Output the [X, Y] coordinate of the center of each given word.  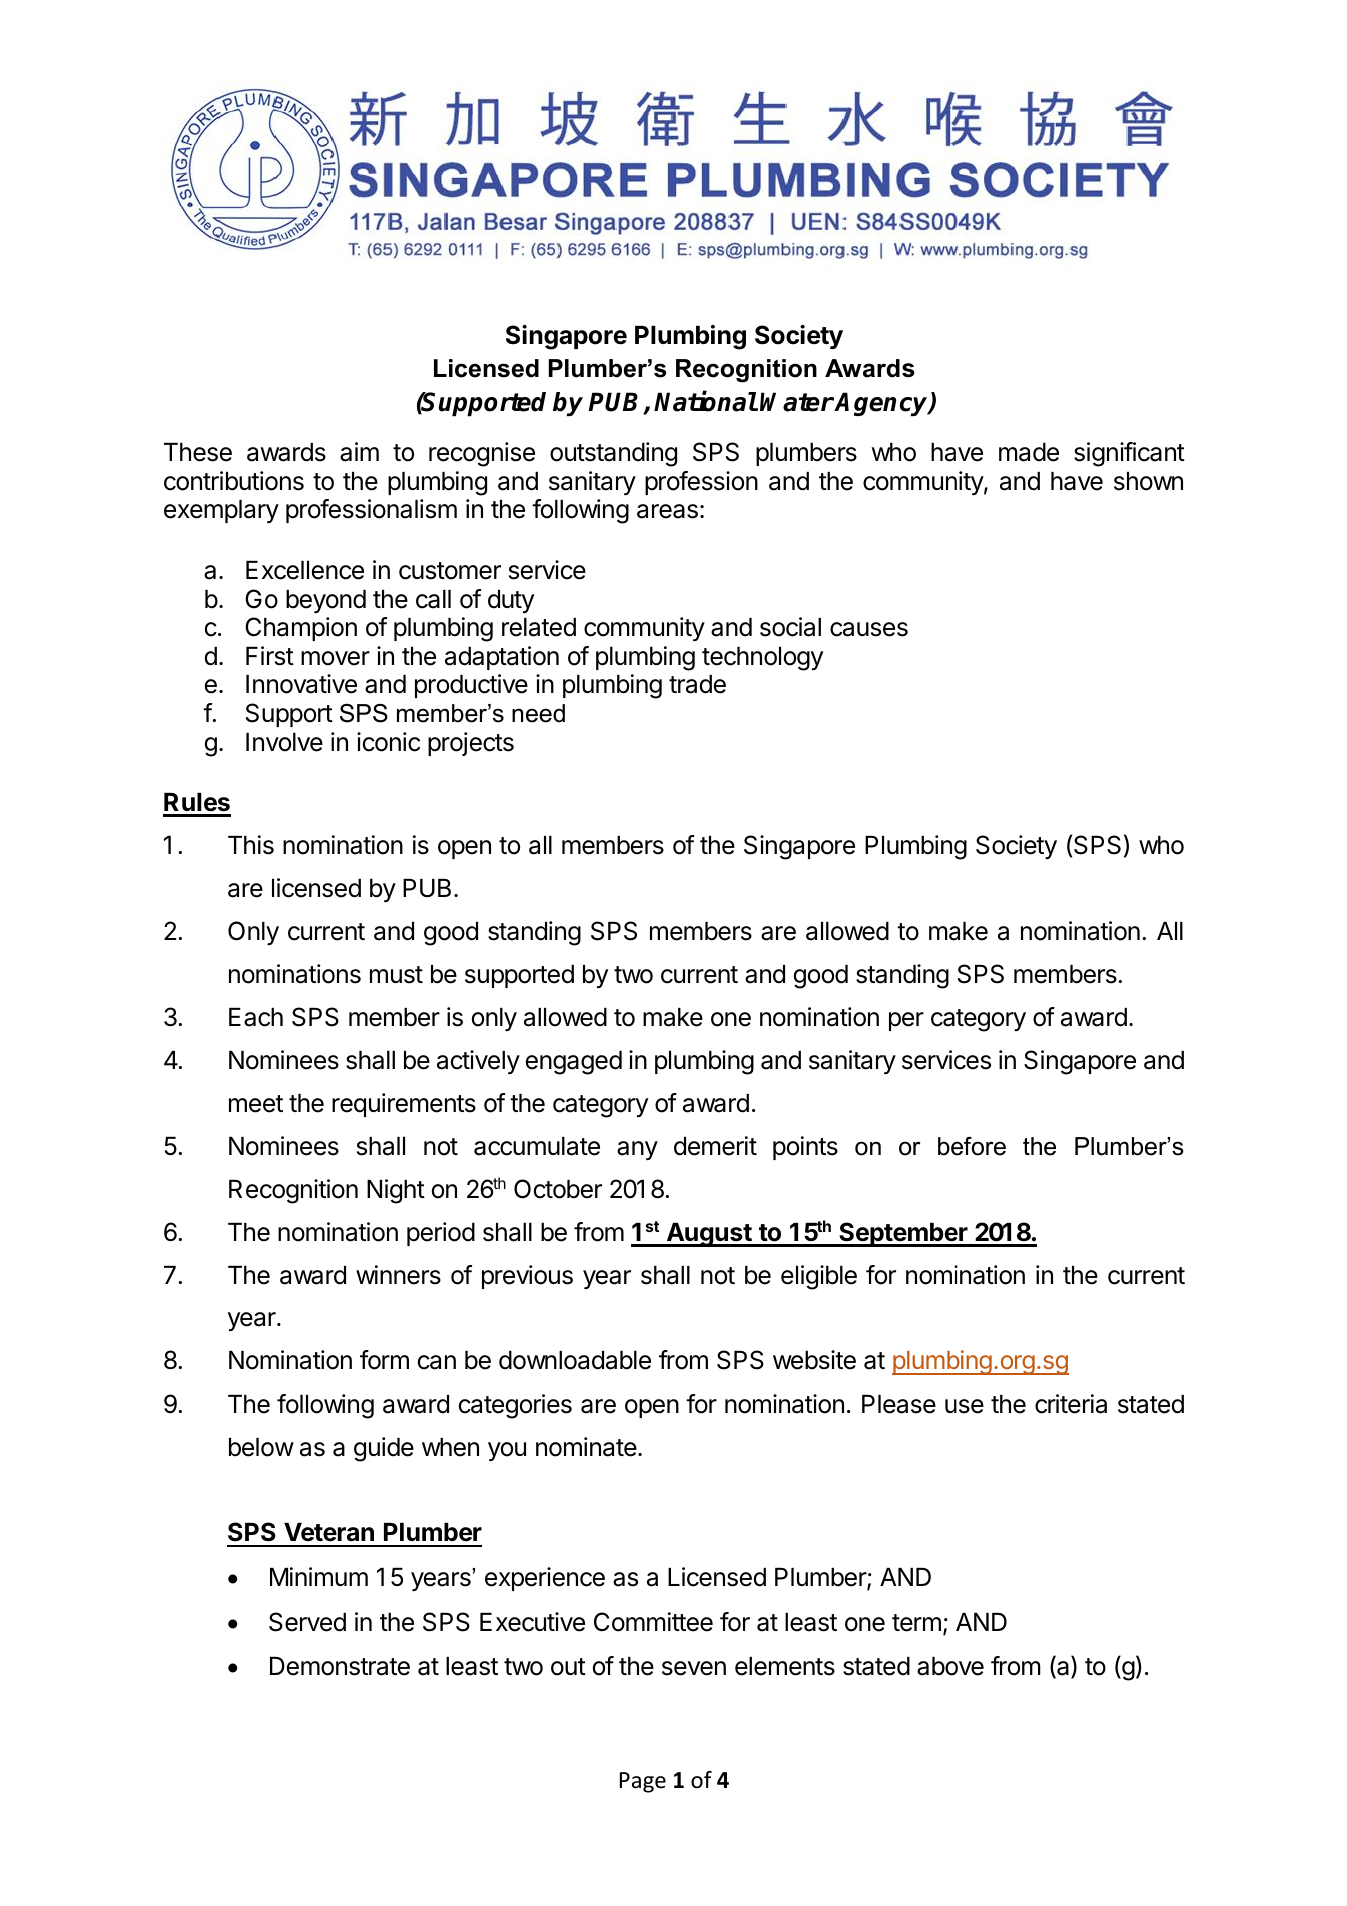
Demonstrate [340, 1666]
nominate [586, 1447]
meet [256, 1104]
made [1029, 452]
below [261, 1447]
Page [643, 1782]
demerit [715, 1146]
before [972, 1146]
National [705, 401]
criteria [1071, 1404]
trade [697, 684]
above [950, 1666]
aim [359, 452]
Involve [284, 742]
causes [869, 629]
